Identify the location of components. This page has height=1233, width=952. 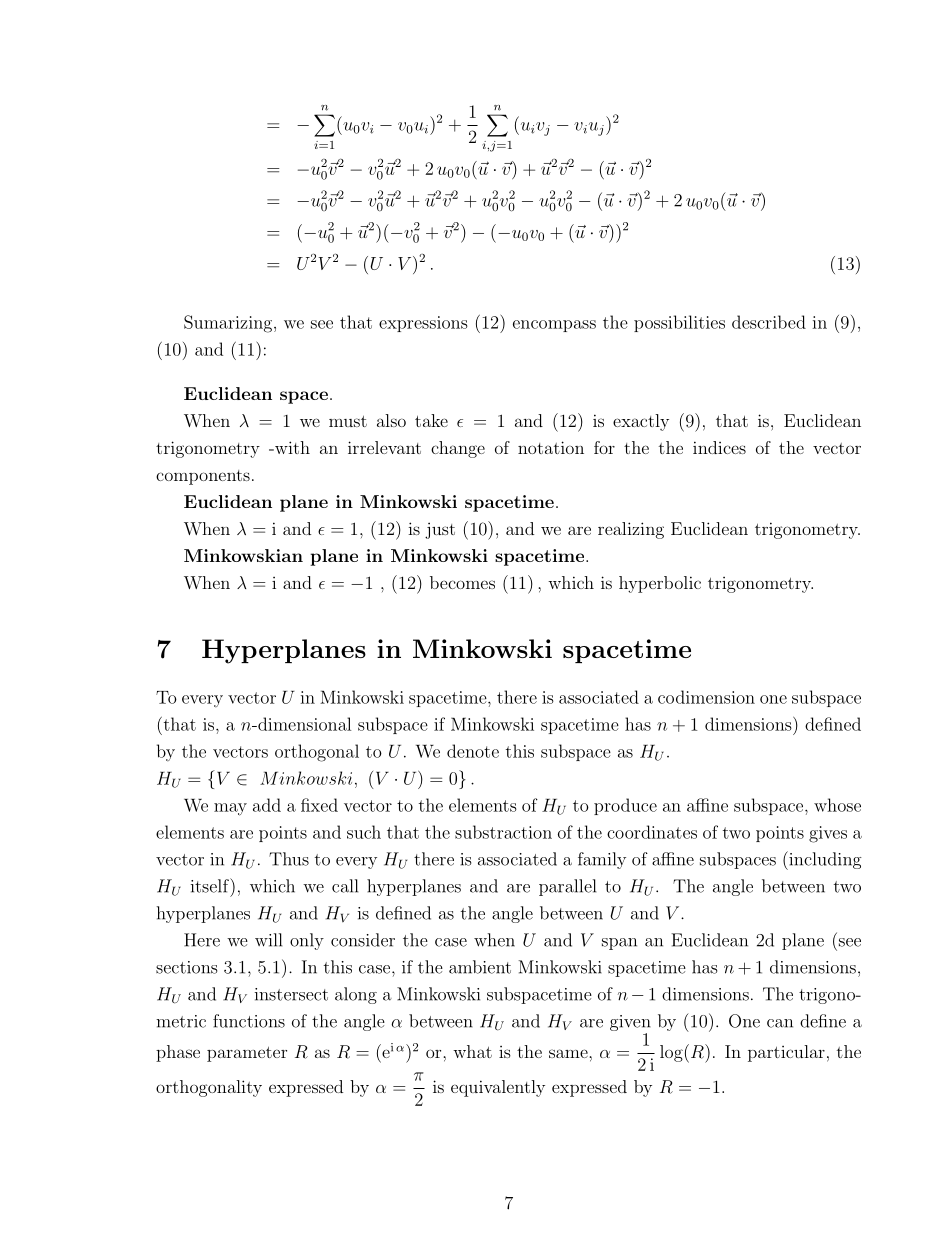
(203, 477).
